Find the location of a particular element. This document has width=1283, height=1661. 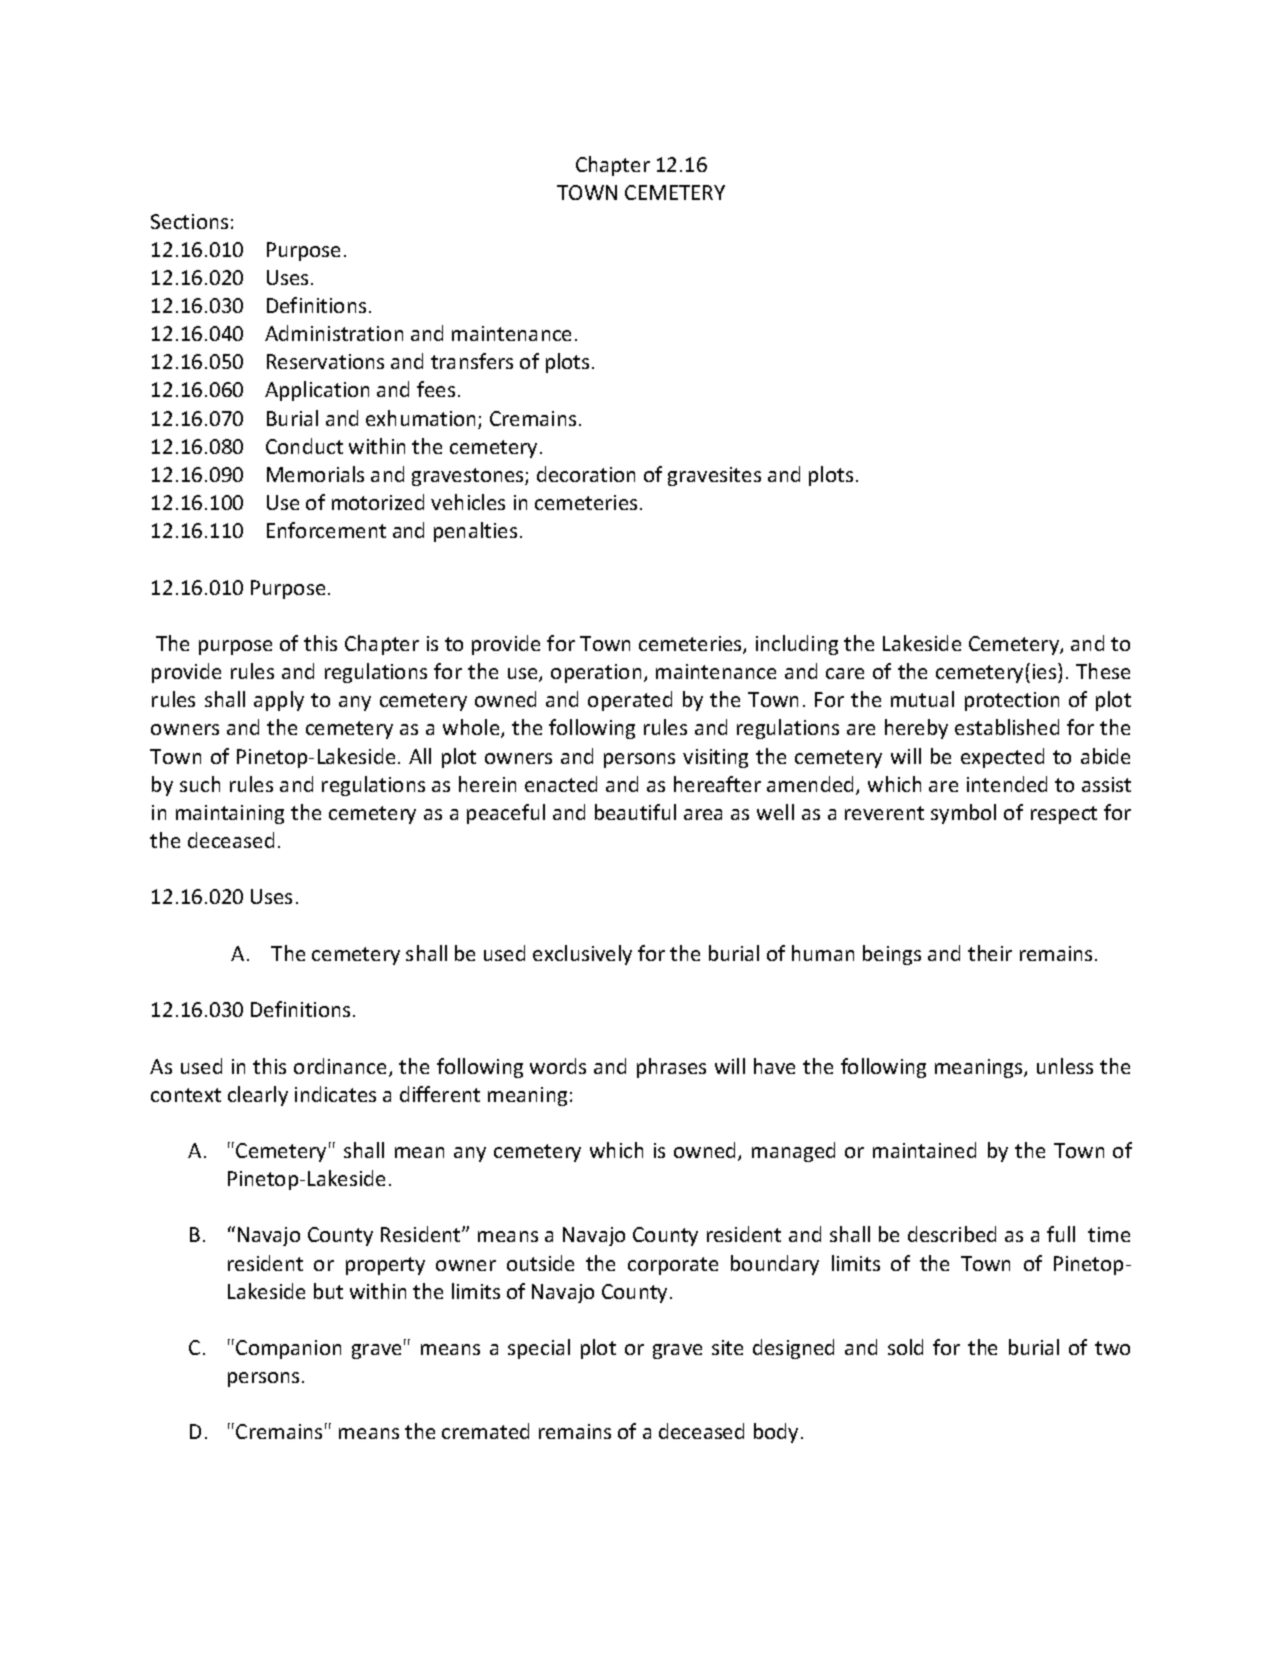

ordinance is located at coordinates (340, 1066).
